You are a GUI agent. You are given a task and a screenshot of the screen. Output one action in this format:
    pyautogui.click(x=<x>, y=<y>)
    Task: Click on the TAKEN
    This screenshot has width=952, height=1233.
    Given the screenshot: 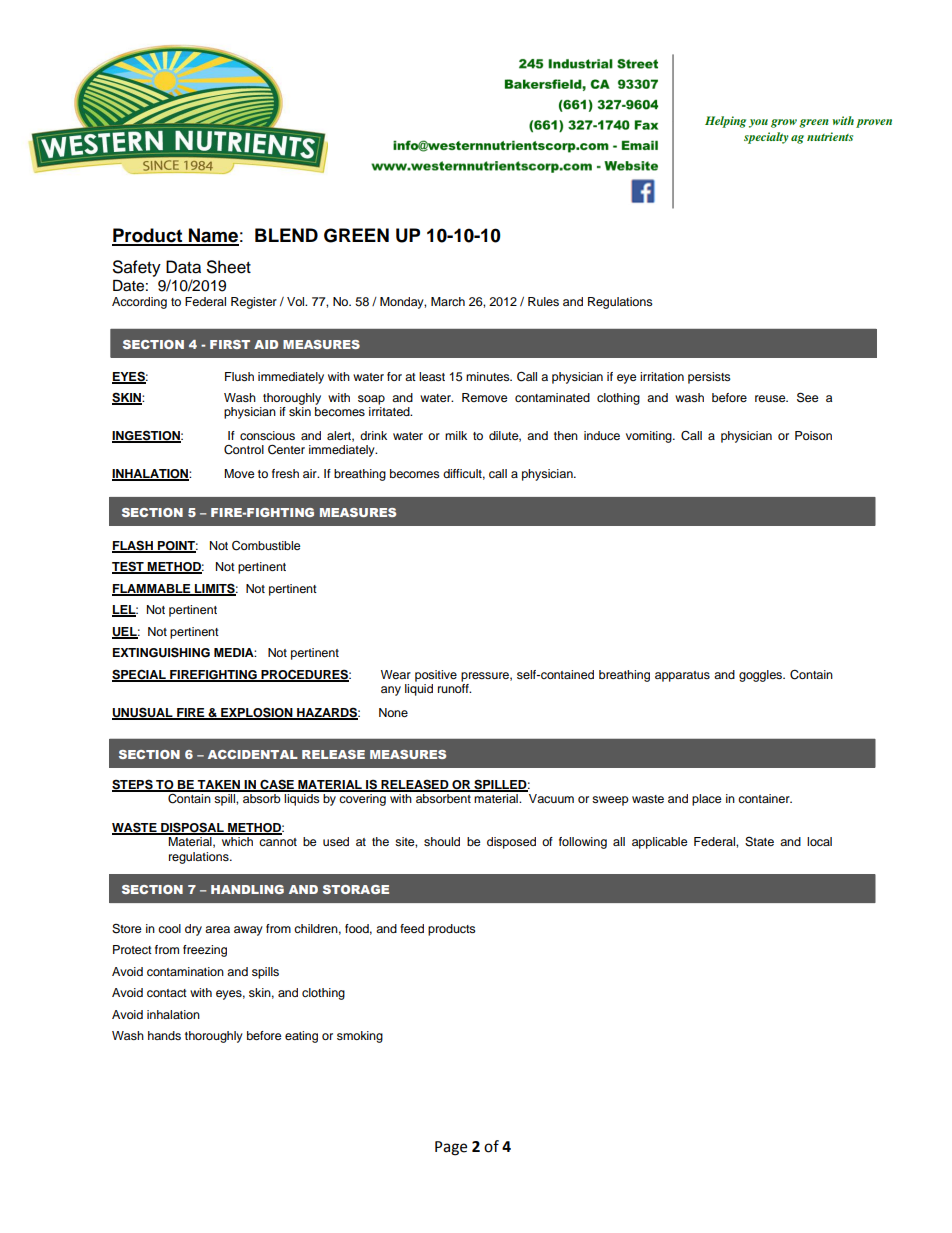 What is the action you would take?
    pyautogui.click(x=218, y=785)
